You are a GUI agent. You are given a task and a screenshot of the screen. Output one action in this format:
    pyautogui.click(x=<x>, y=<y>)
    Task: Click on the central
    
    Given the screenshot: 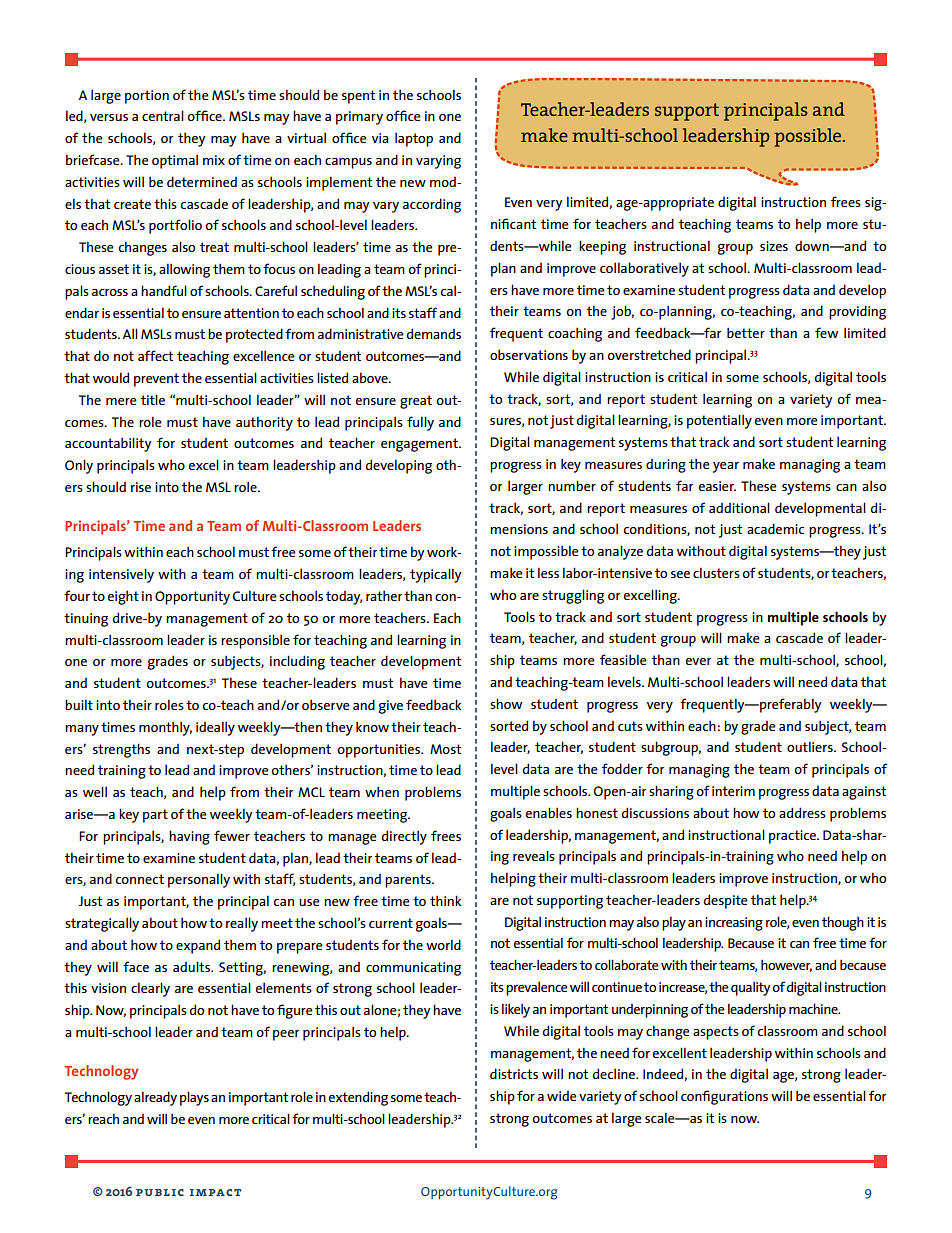 What is the action you would take?
    pyautogui.click(x=163, y=115)
